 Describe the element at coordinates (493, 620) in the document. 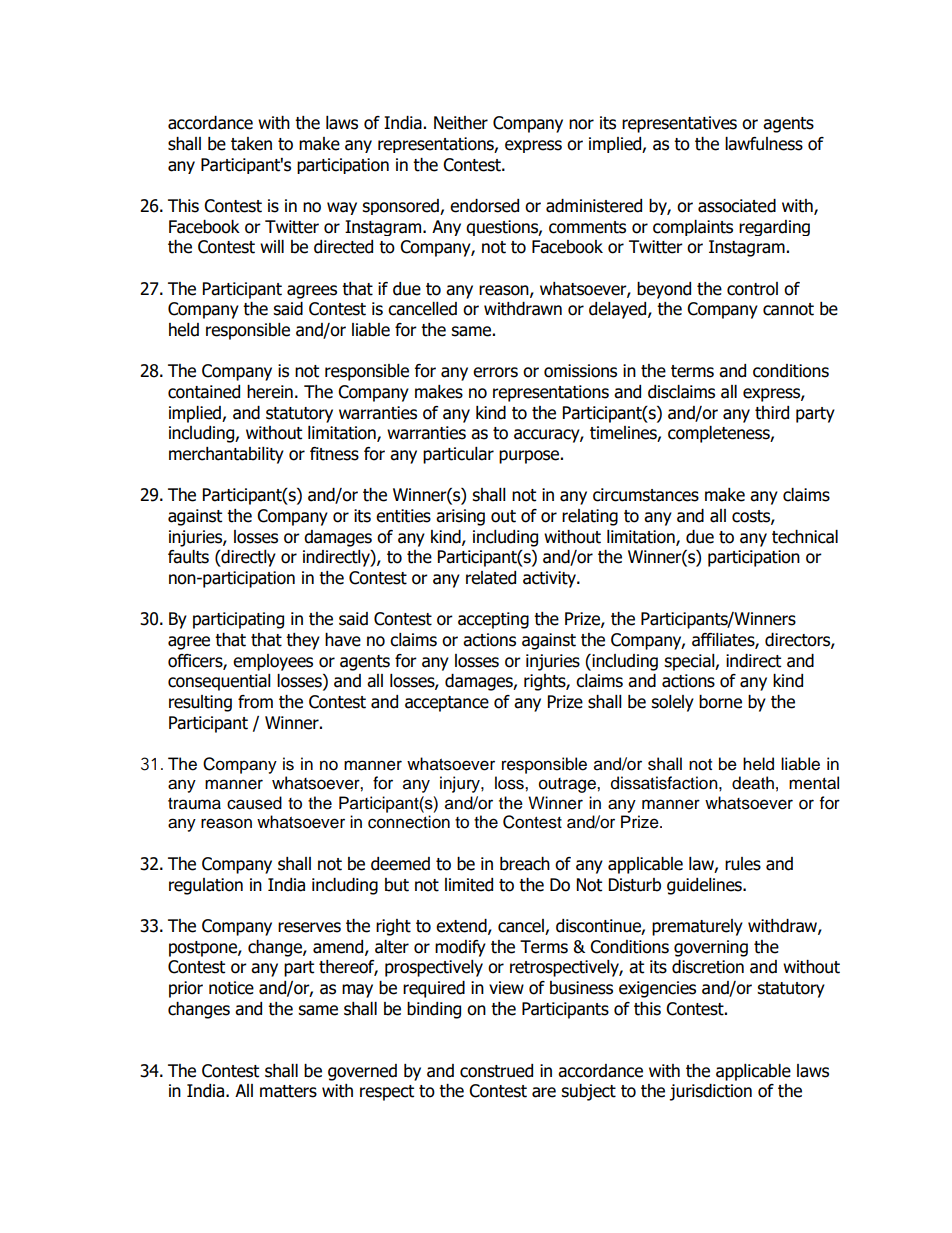

I see `accepting` at that location.
